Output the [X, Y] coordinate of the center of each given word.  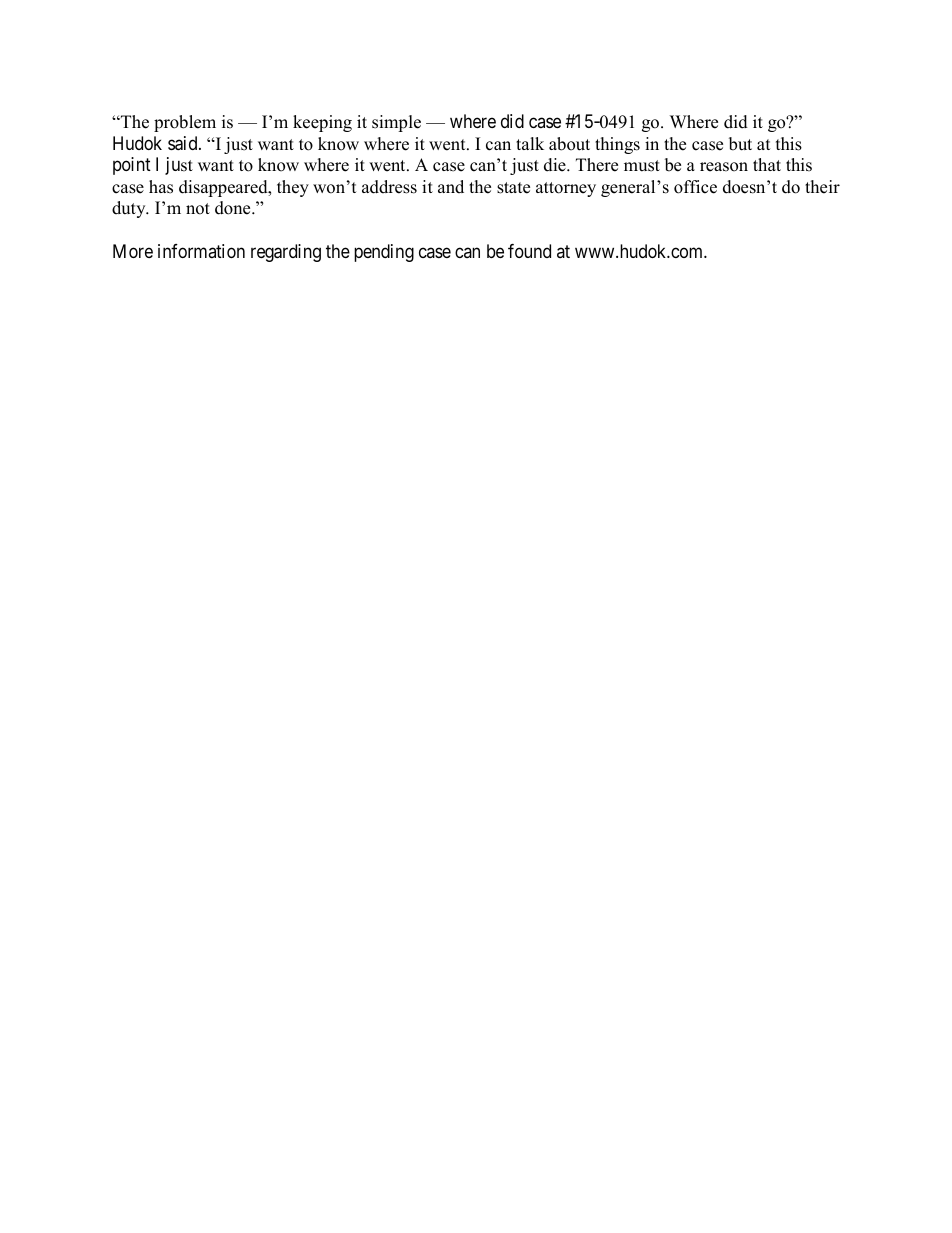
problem [185, 123]
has [161, 187]
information [201, 251]
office [695, 187]
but [740, 144]
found [529, 251]
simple [396, 123]
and [451, 187]
